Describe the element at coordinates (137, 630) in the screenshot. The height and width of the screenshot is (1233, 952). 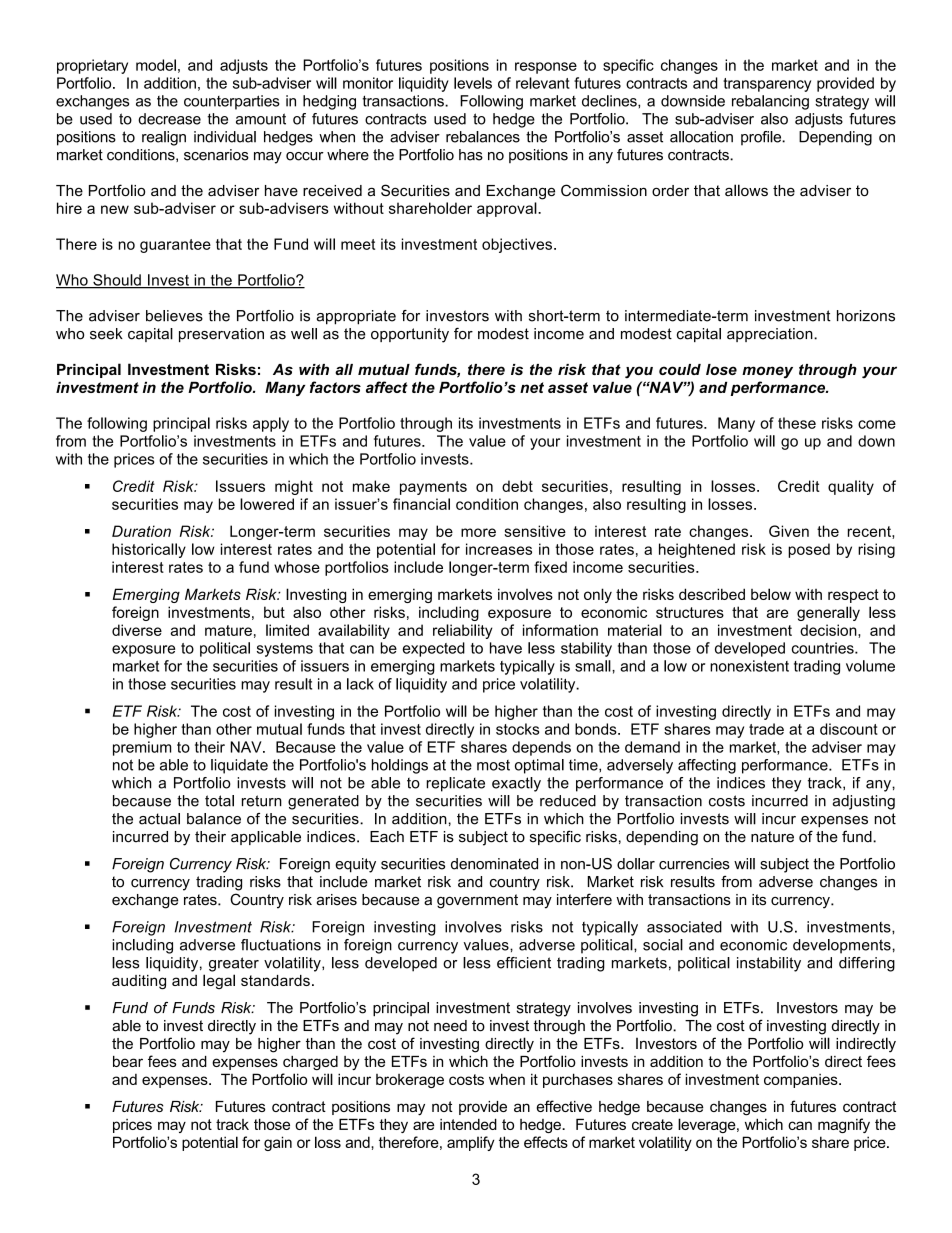
I see `diverse` at that location.
